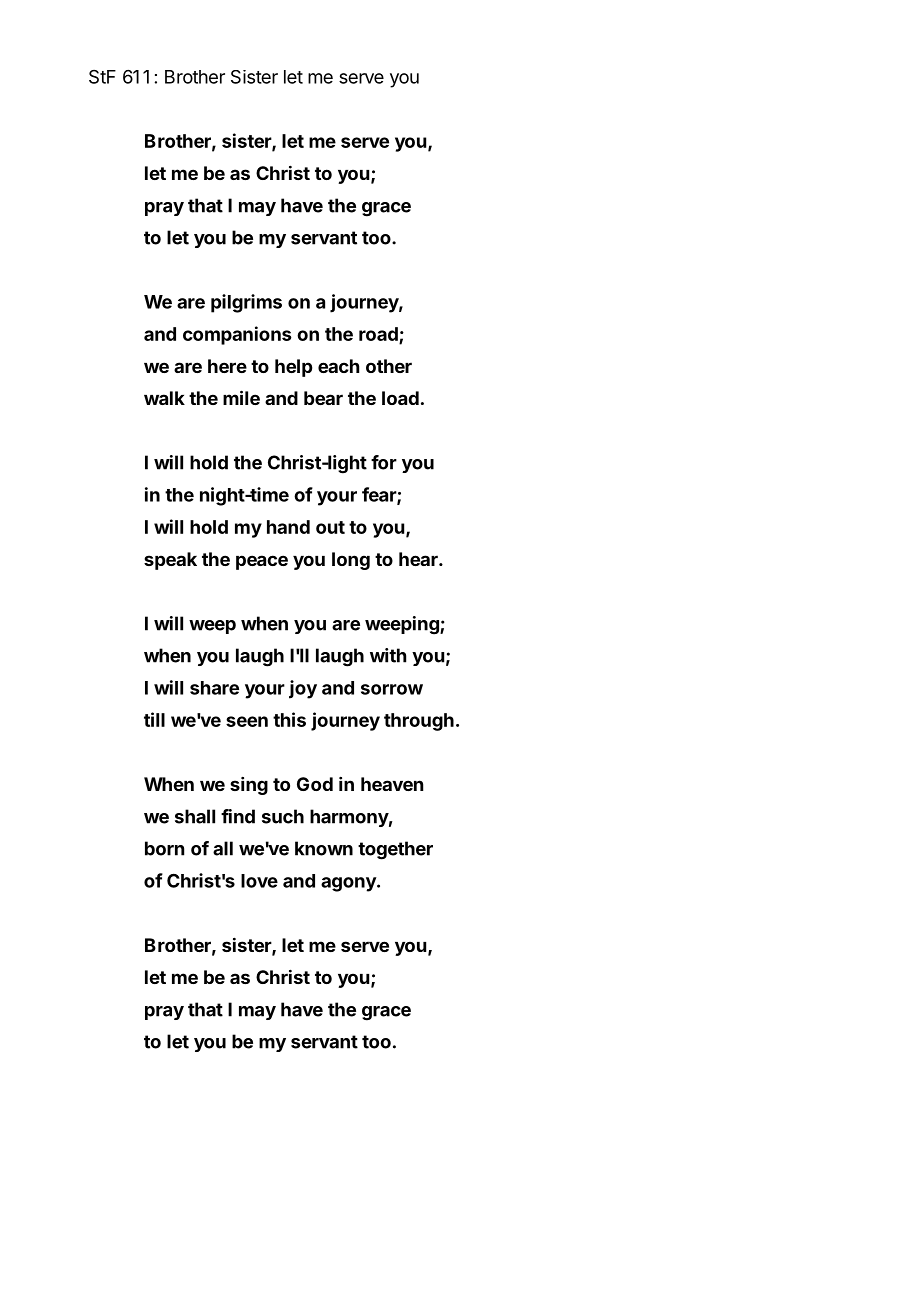  What do you see at coordinates (378, 334) in the screenshot?
I see `road` at bounding box center [378, 334].
